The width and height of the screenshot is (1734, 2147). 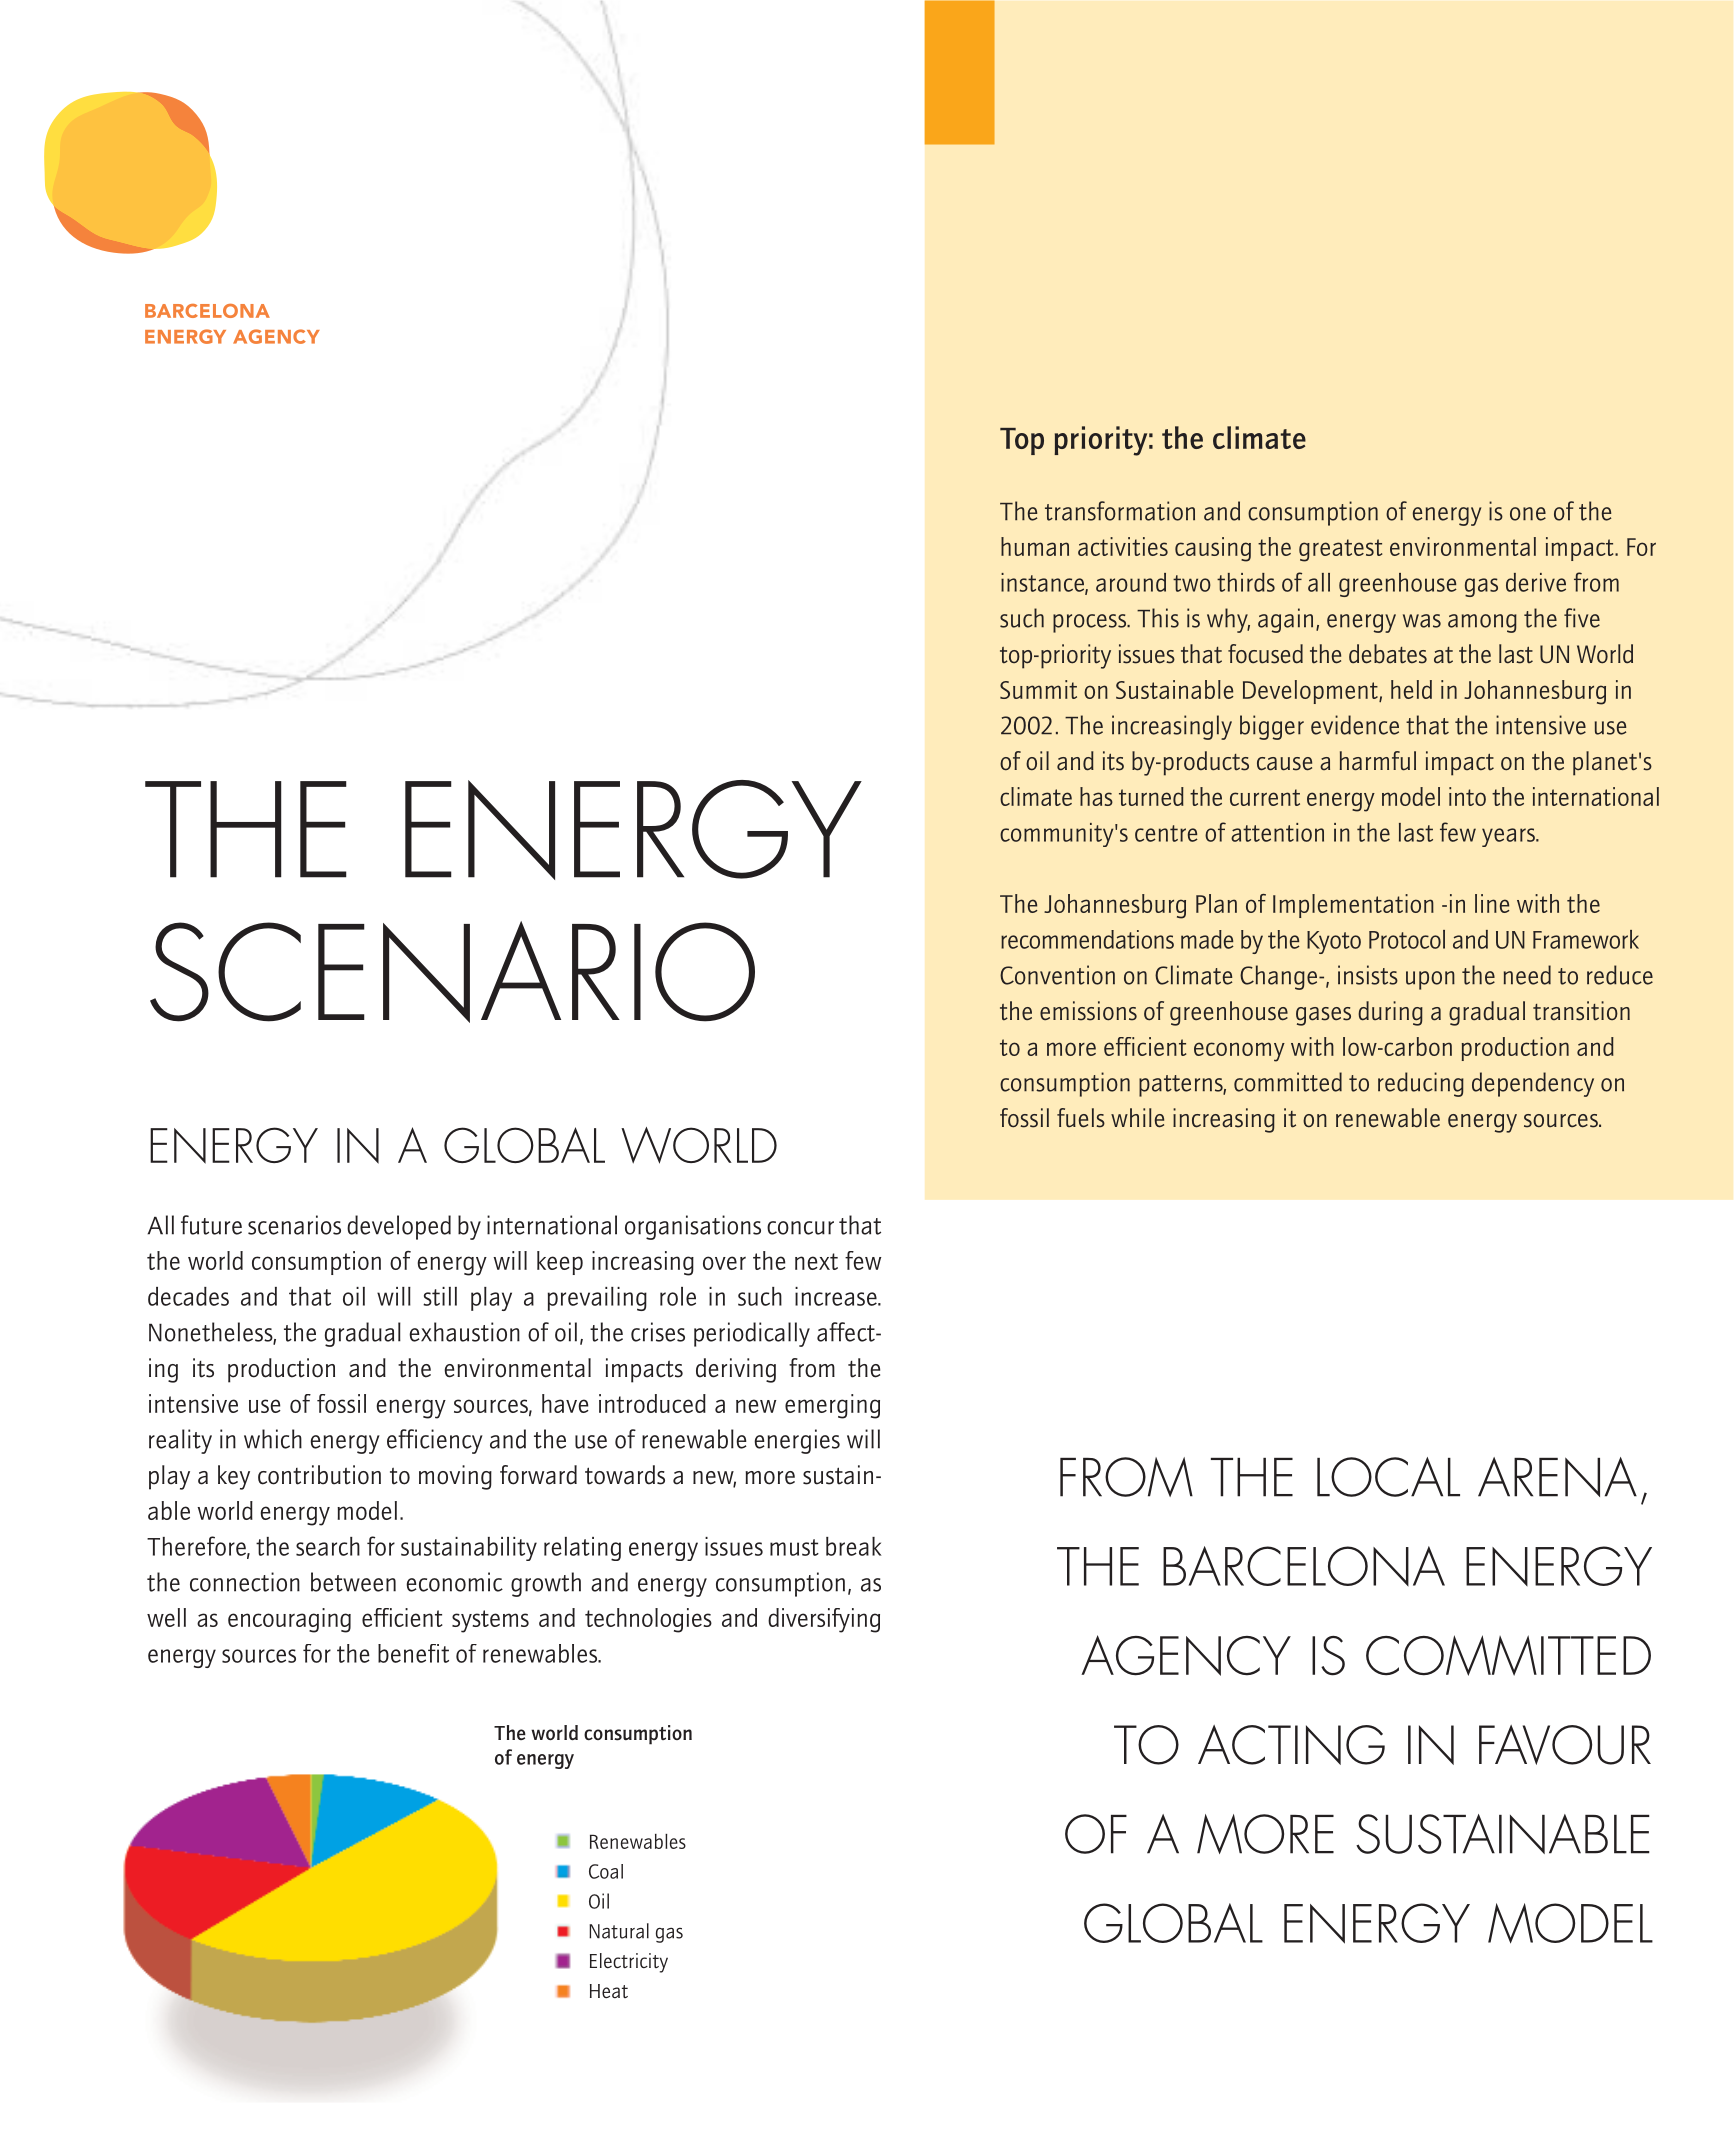 What do you see at coordinates (1123, 546) in the screenshot?
I see `activities` at bounding box center [1123, 546].
